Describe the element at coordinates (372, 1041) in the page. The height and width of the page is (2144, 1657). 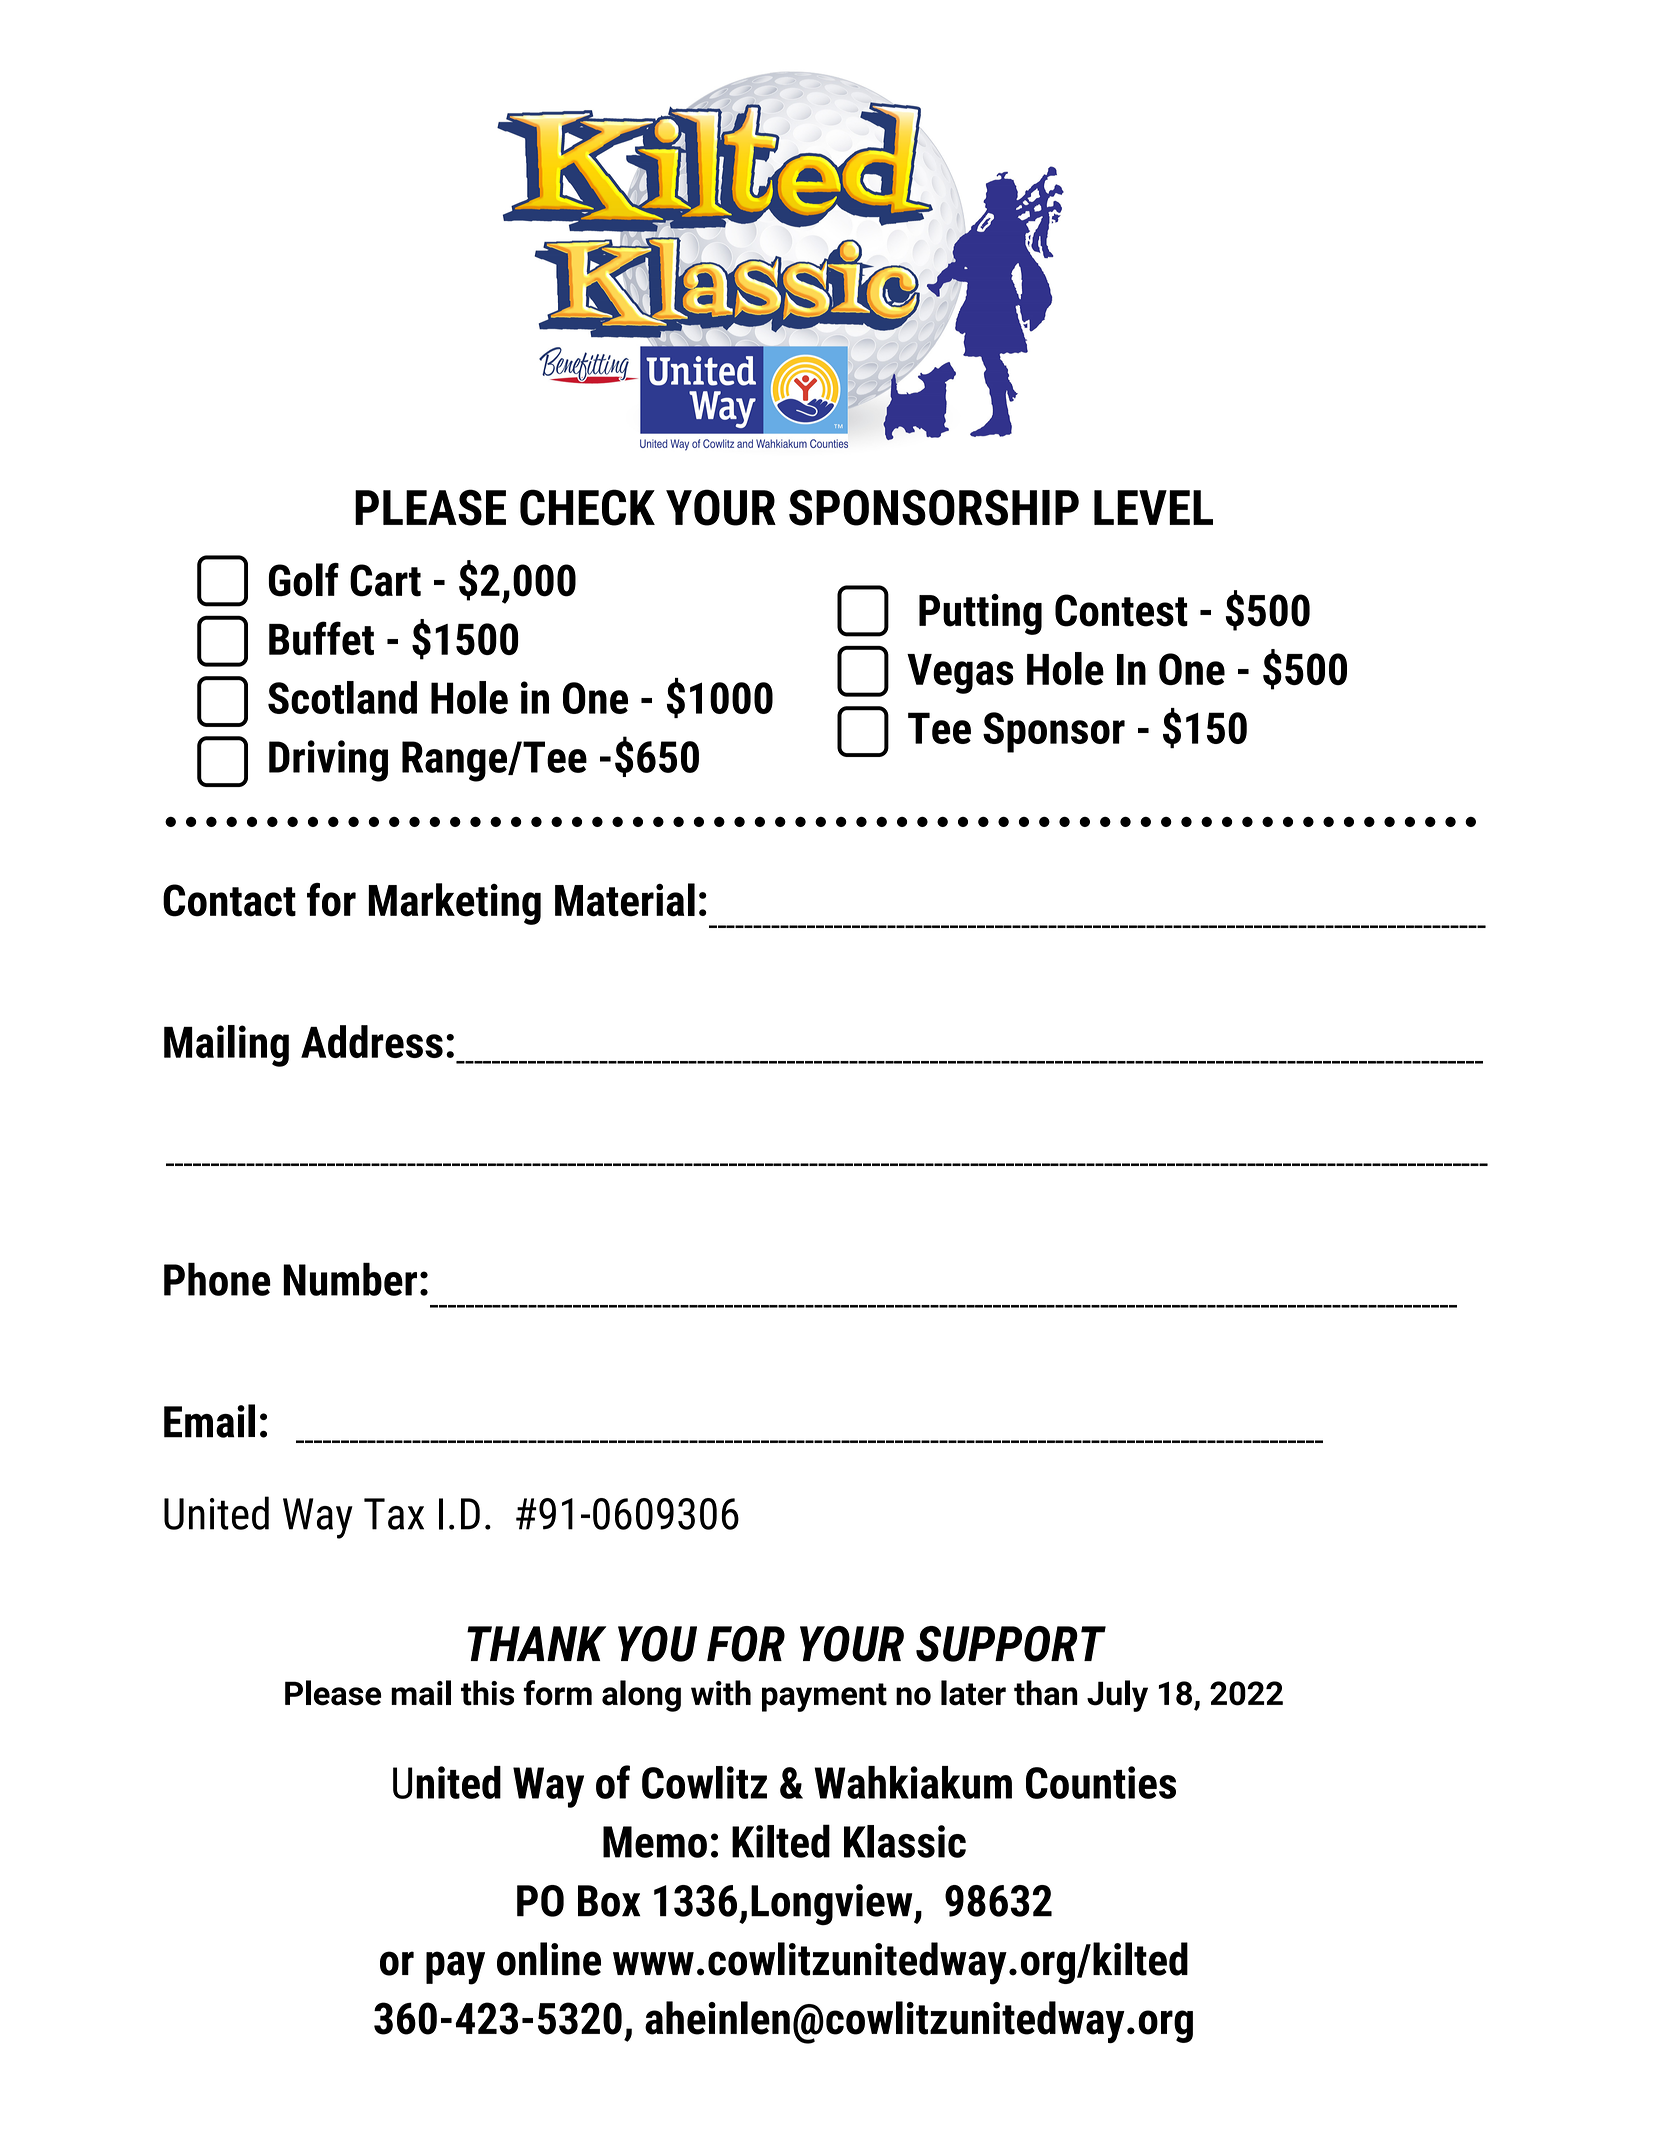
I see `Address` at that location.
